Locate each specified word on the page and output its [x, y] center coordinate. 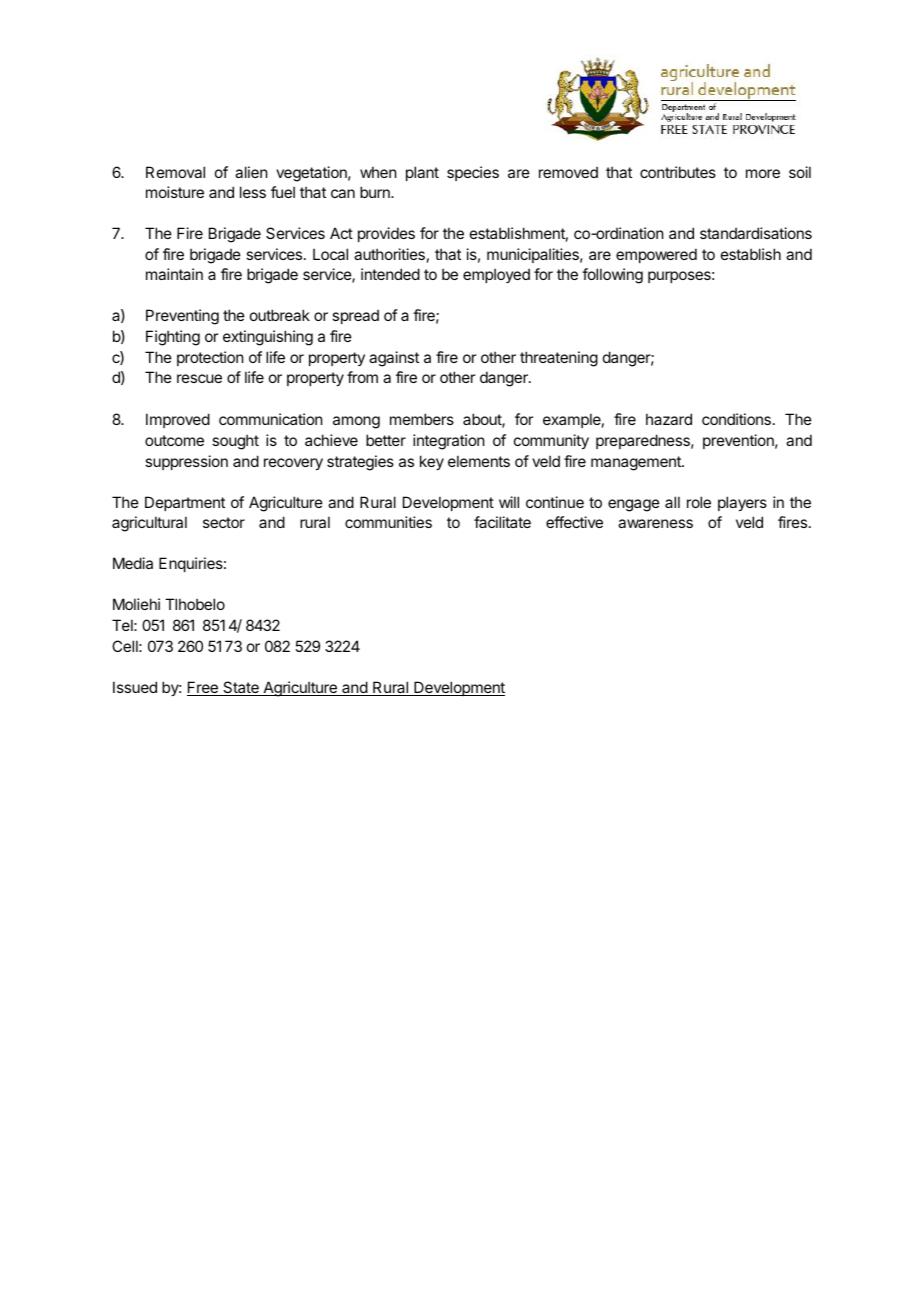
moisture [175, 192]
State [241, 688]
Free [203, 688]
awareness [655, 523]
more [763, 173]
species [473, 173]
